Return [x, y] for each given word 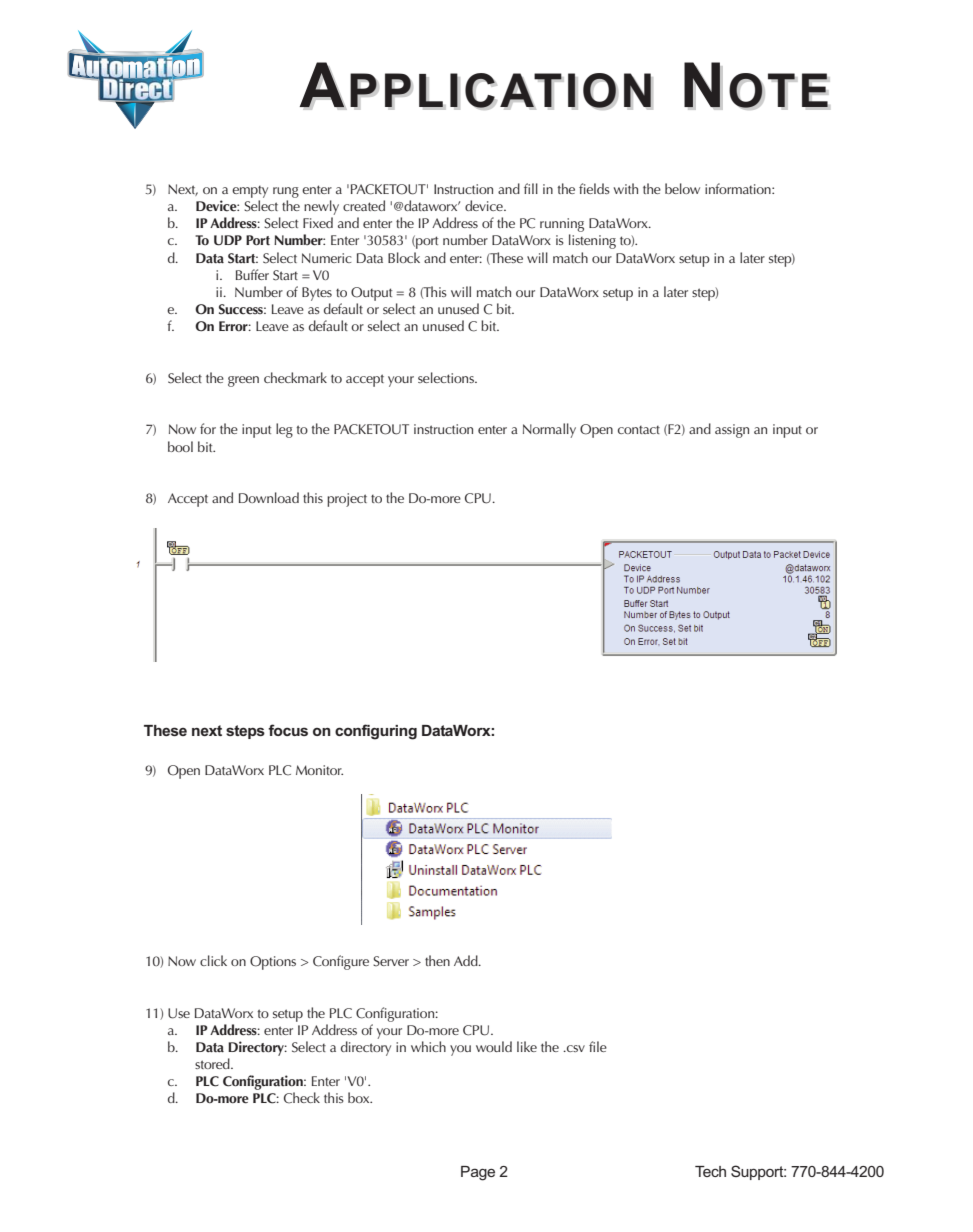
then [437, 960]
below [682, 188]
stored [213, 1063]
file [598, 1046]
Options [273, 963]
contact [639, 430]
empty [250, 192]
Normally [549, 430]
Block [404, 257]
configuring [376, 732]
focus [288, 730]
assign [732, 431]
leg [284, 430]
